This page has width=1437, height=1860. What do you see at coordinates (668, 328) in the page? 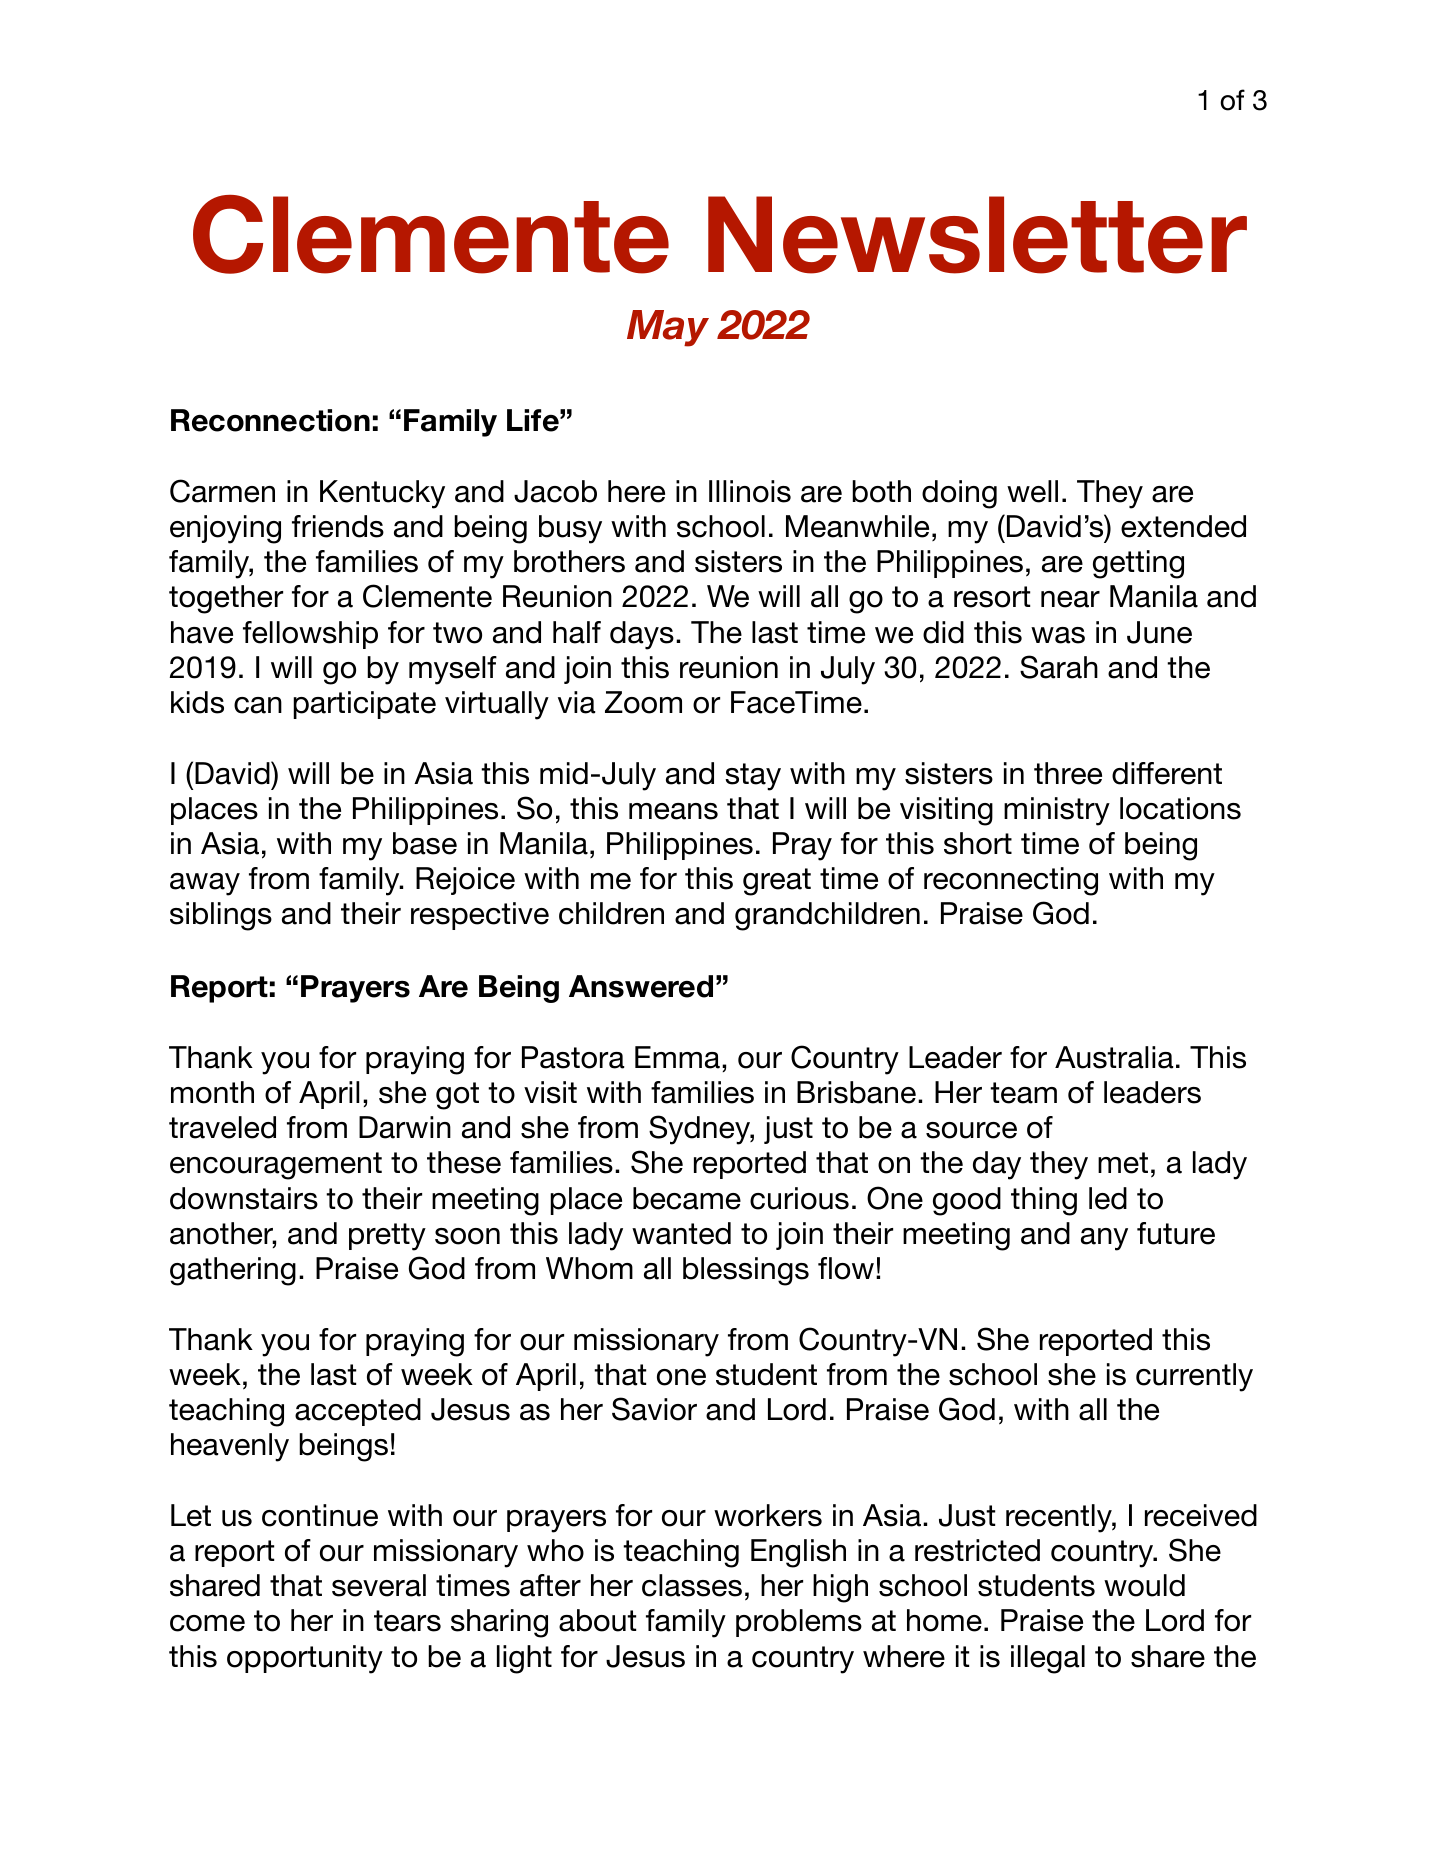
I see `May` at bounding box center [668, 328].
